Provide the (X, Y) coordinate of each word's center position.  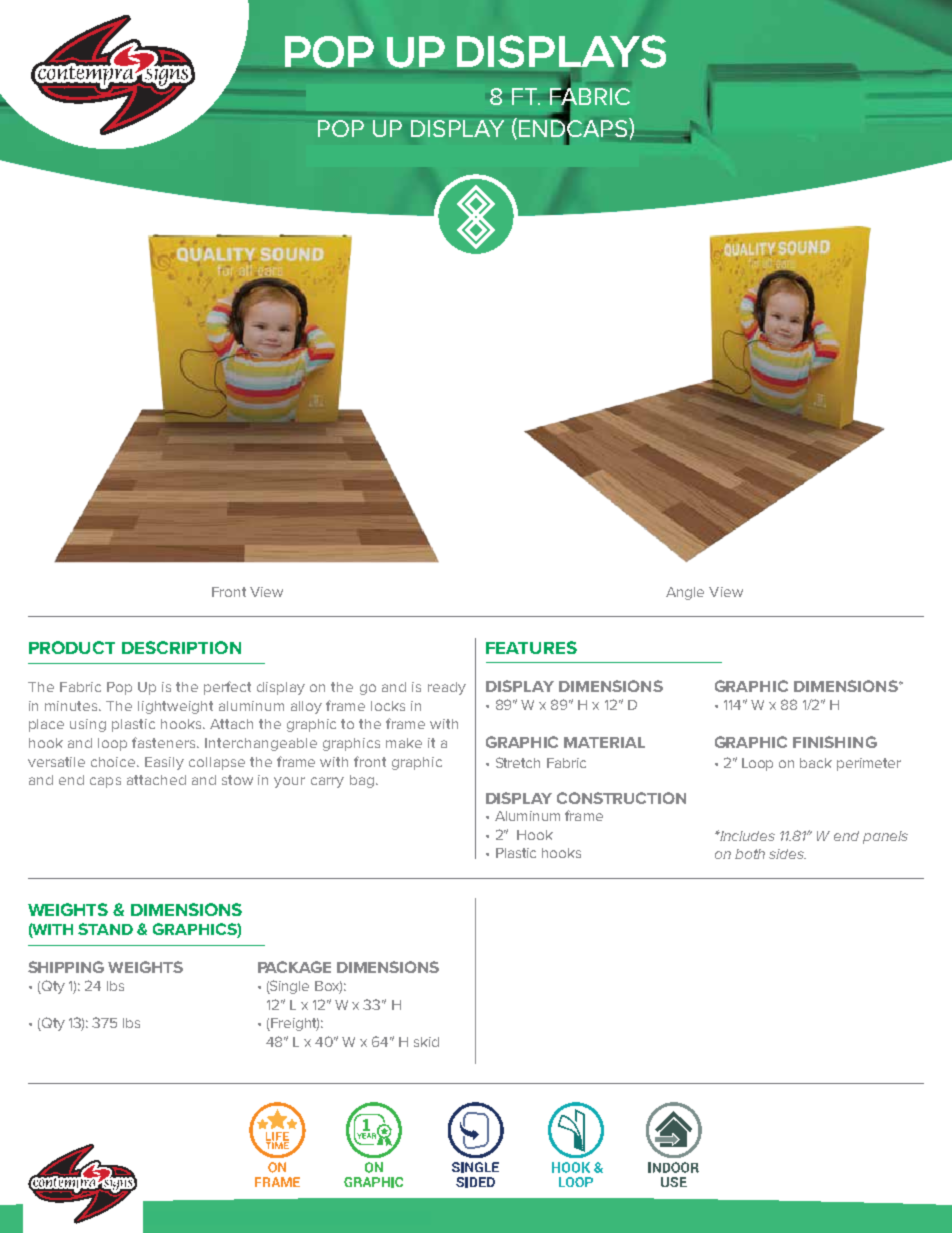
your (289, 782)
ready (447, 688)
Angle (685, 593)
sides (787, 854)
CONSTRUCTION (621, 798)
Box (328, 987)
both (750, 854)
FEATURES (531, 647)
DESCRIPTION (181, 647)
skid (426, 1042)
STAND (105, 929)
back (816, 763)
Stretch (518, 762)
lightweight (175, 707)
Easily (164, 763)
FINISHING (835, 742)
